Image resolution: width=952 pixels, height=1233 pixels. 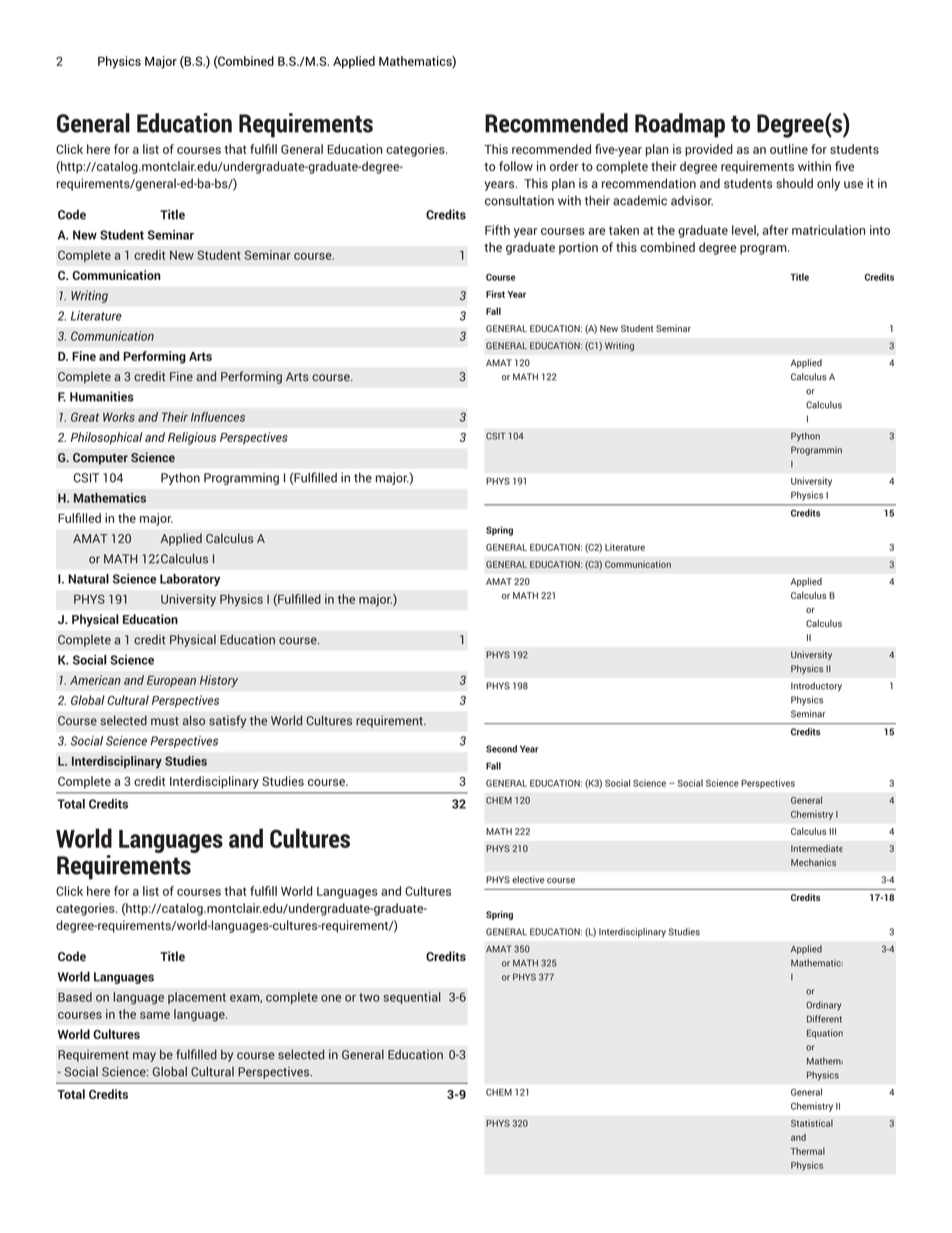 I want to click on Influences, so click(x=218, y=417).
